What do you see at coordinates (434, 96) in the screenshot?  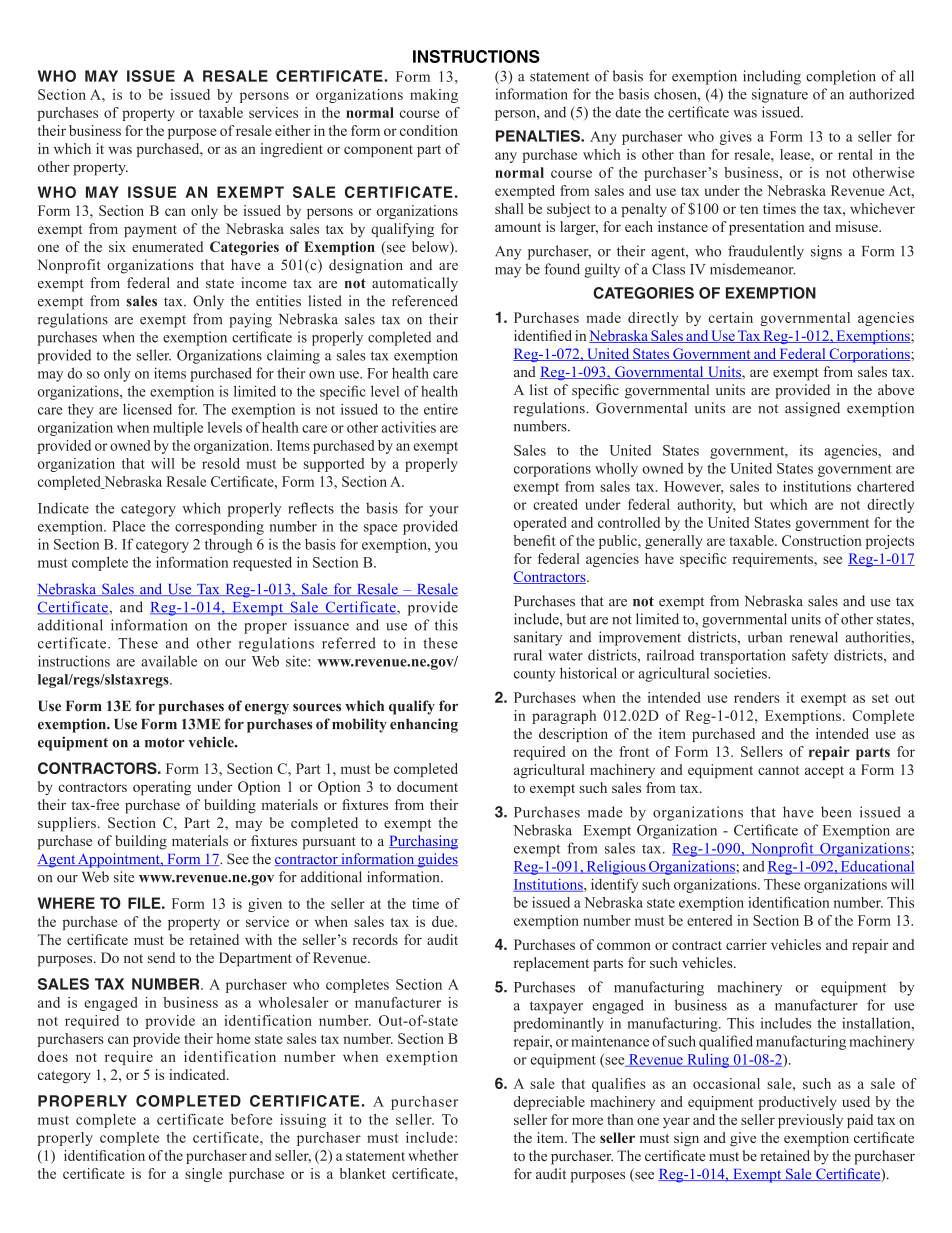 I see `making` at bounding box center [434, 96].
